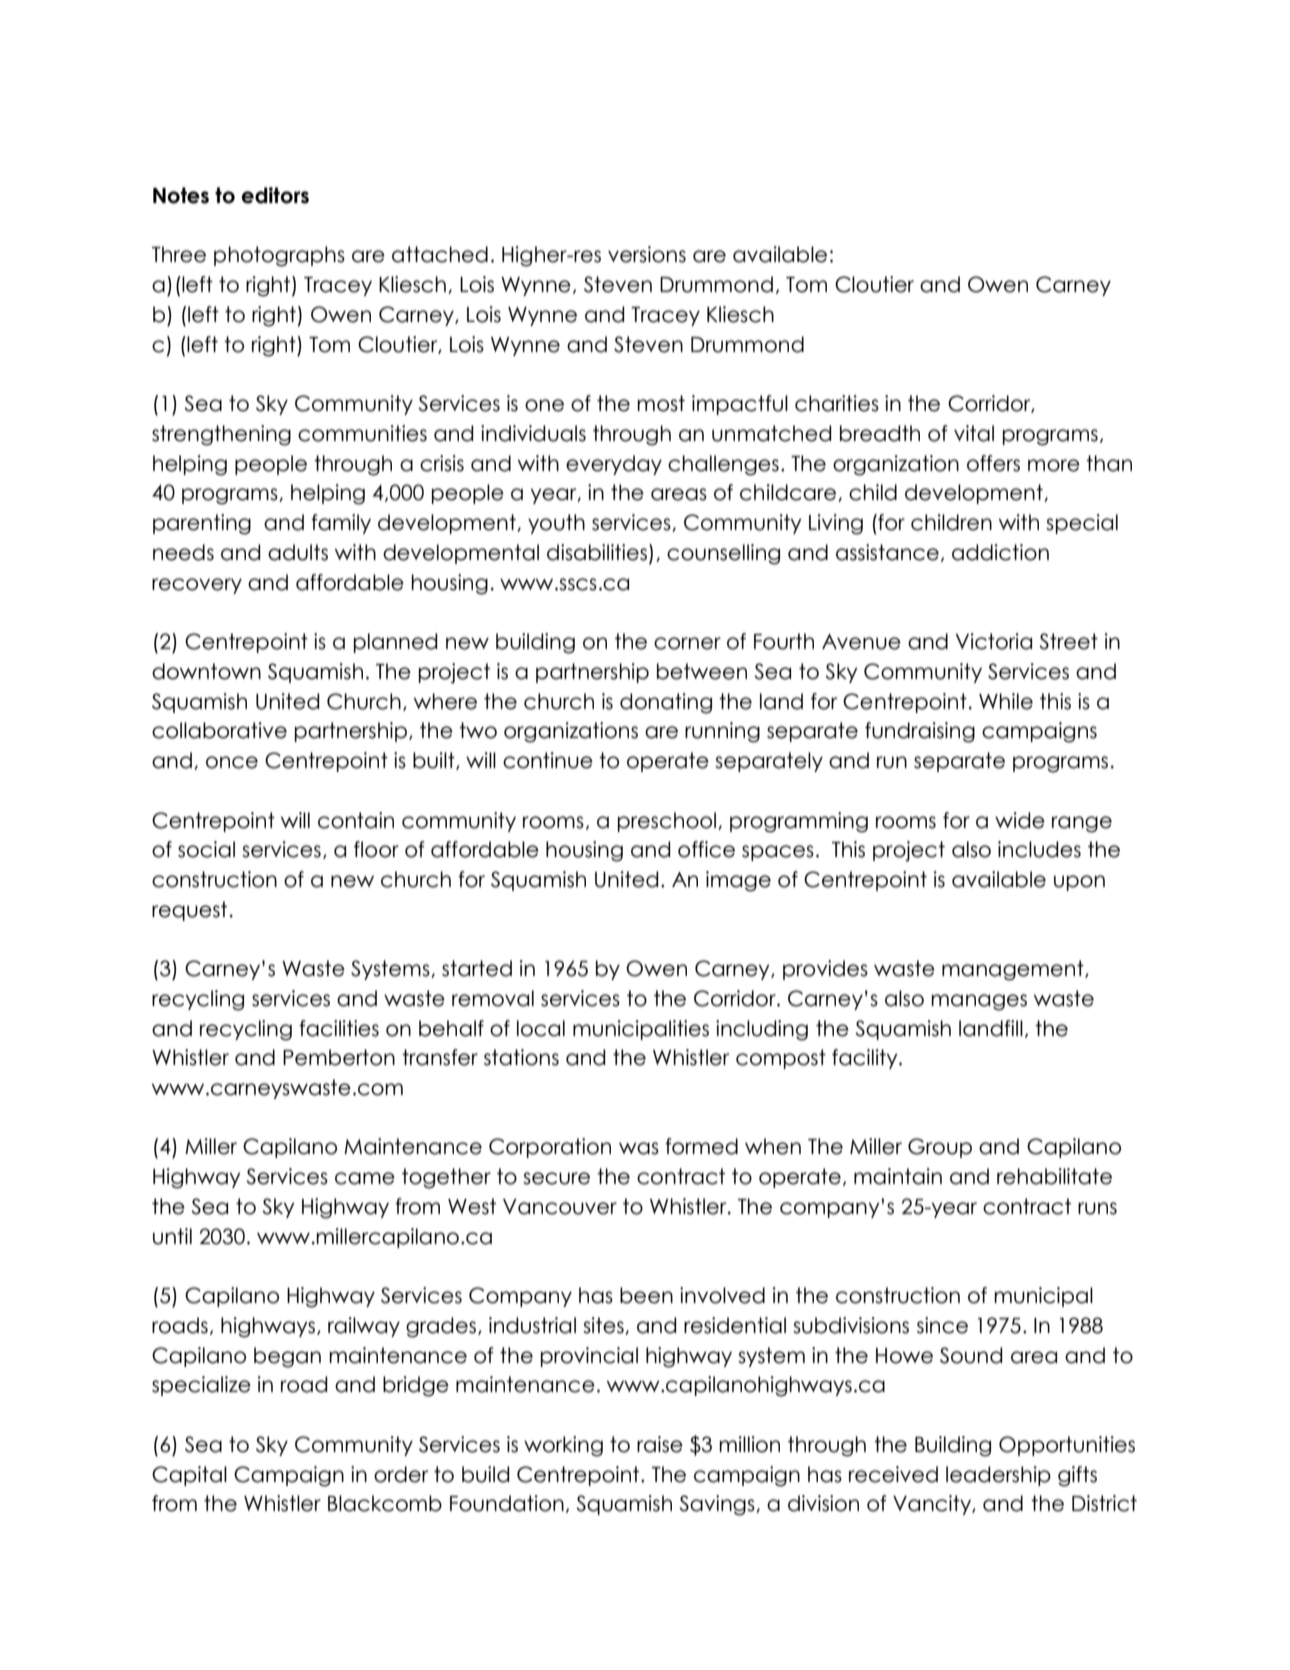  What do you see at coordinates (974, 433) in the screenshot?
I see `vital` at bounding box center [974, 433].
